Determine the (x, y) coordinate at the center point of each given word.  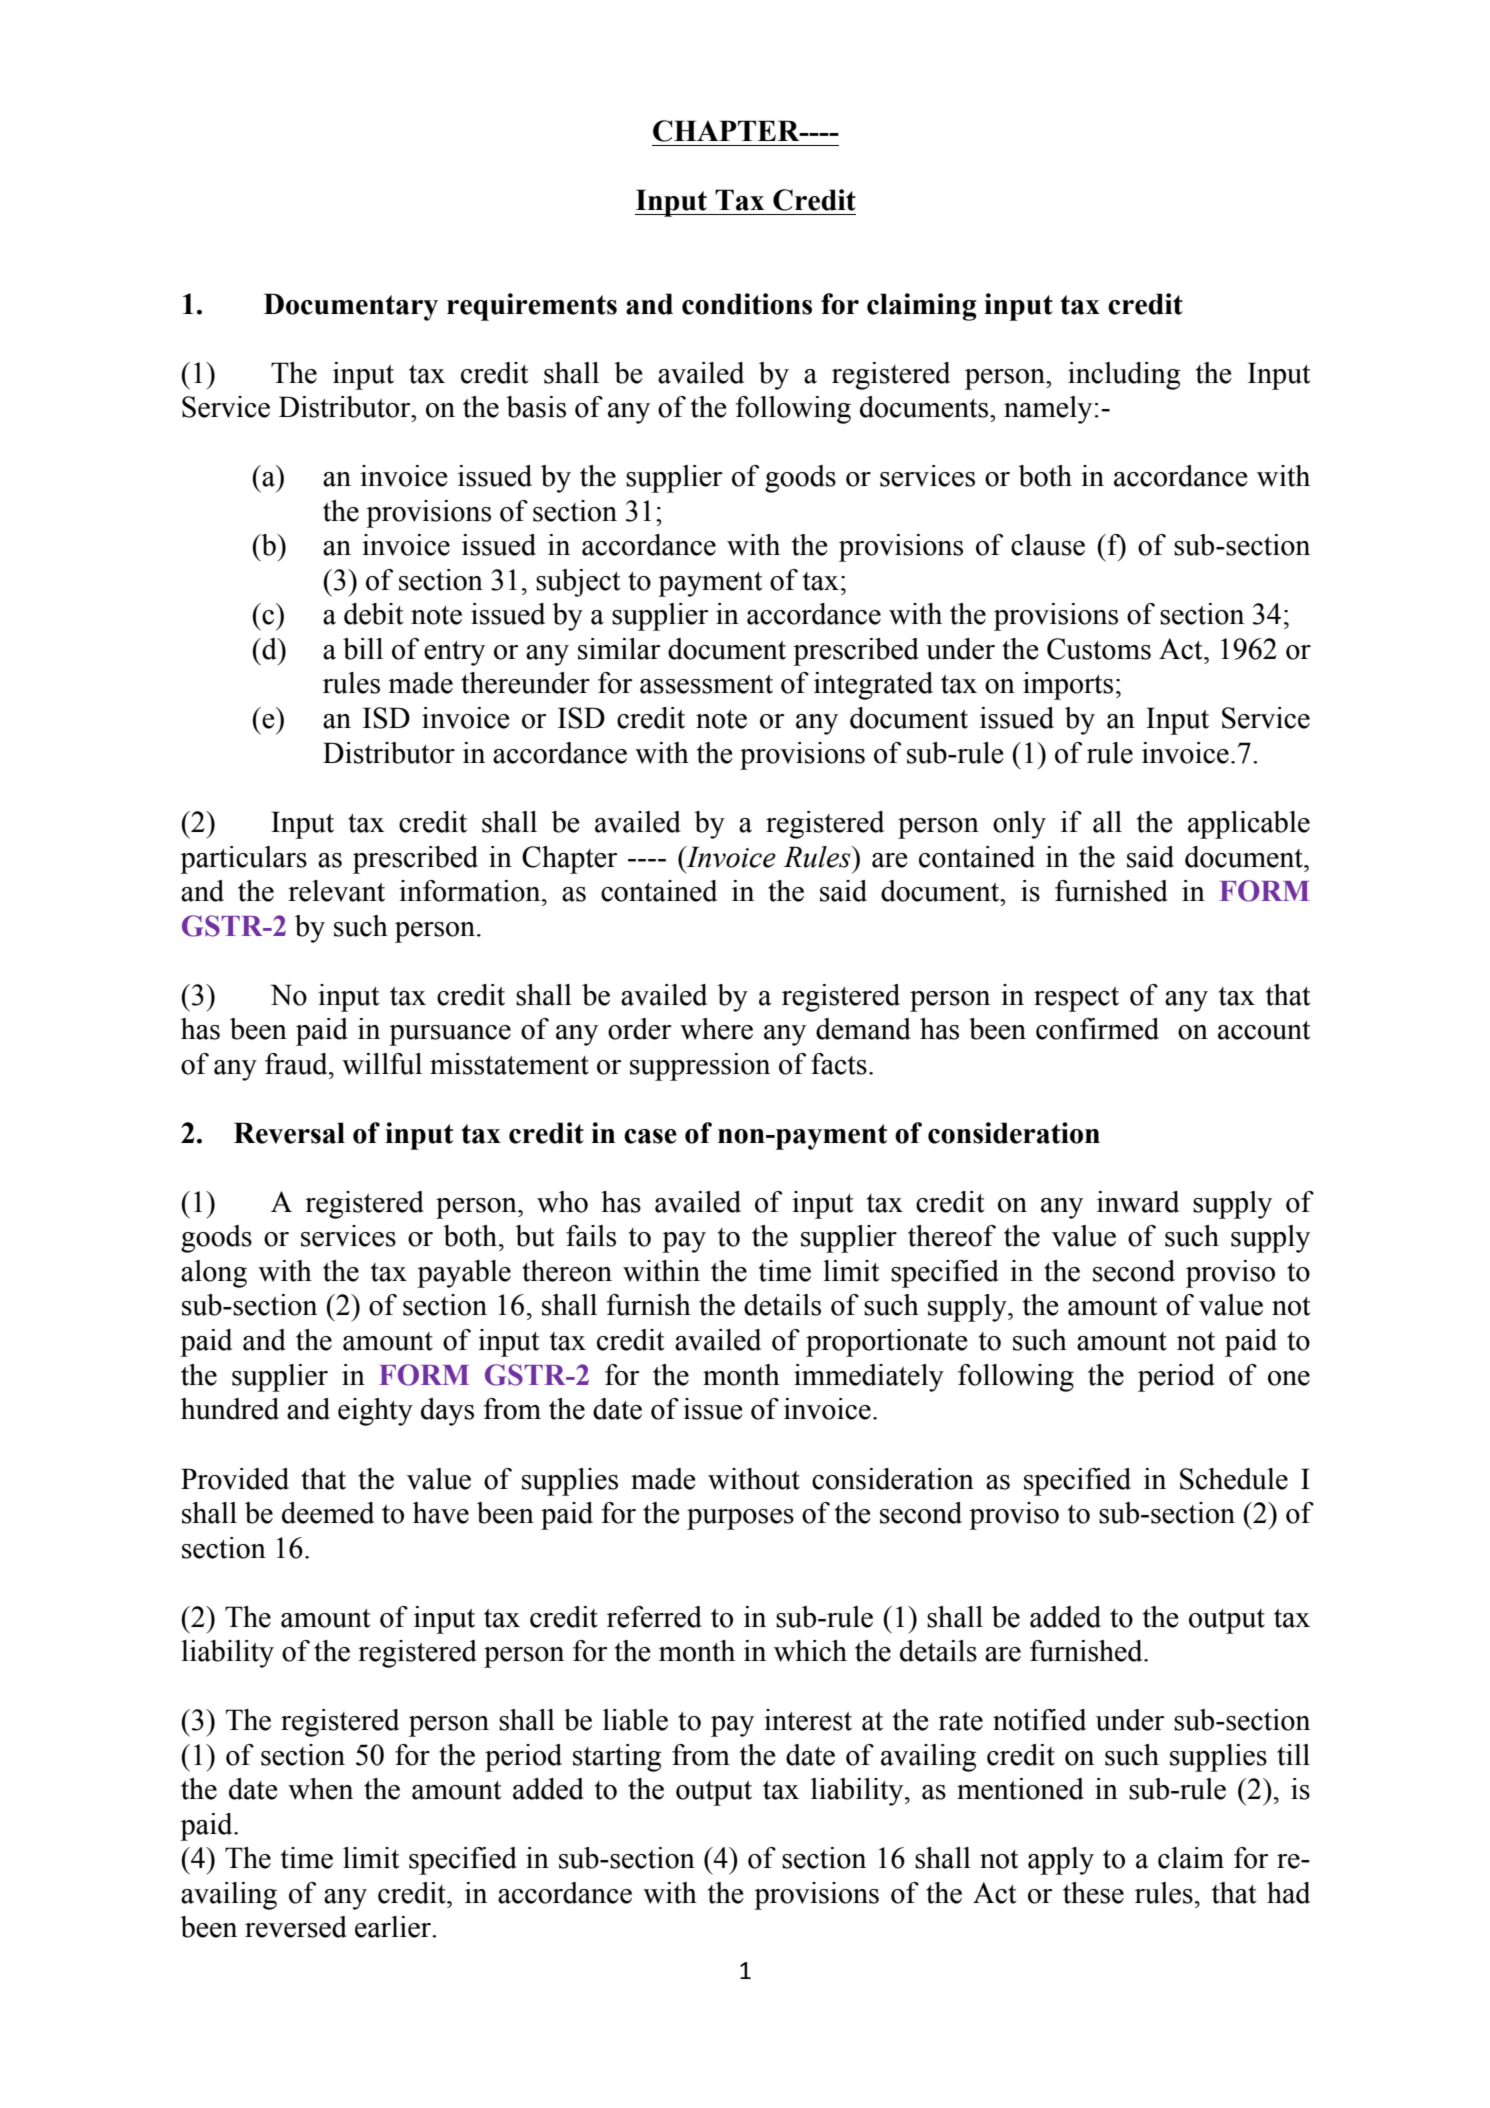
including (1124, 376)
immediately (869, 1378)
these (1093, 1893)
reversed (296, 1927)
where (716, 1029)
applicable (1249, 825)
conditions (747, 304)
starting (617, 1758)
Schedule (1234, 1479)
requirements (532, 307)
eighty (375, 1412)
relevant (336, 891)
